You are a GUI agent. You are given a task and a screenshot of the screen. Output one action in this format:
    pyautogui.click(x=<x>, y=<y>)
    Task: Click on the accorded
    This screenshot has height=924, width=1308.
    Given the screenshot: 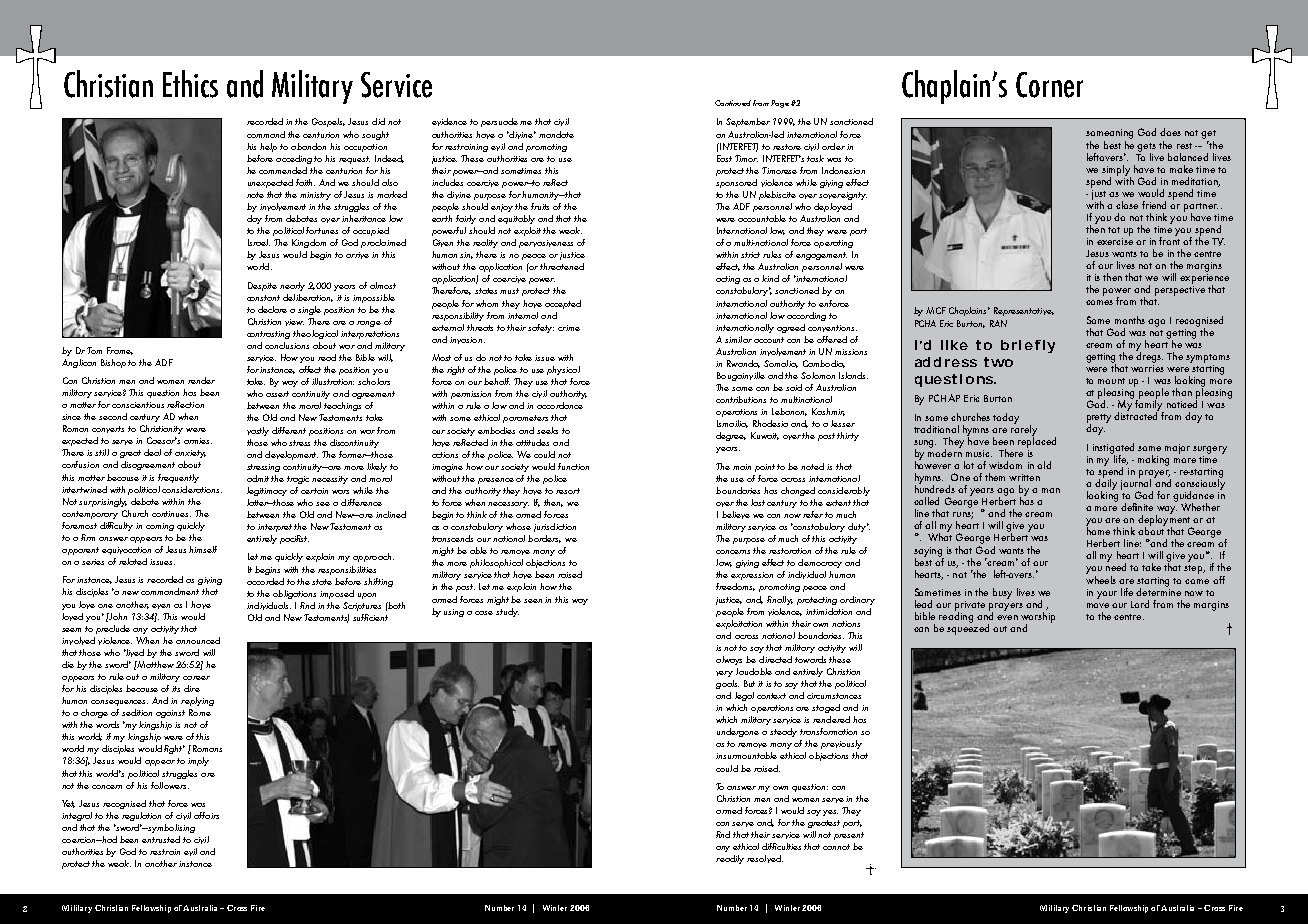 What is the action you would take?
    pyautogui.click(x=265, y=581)
